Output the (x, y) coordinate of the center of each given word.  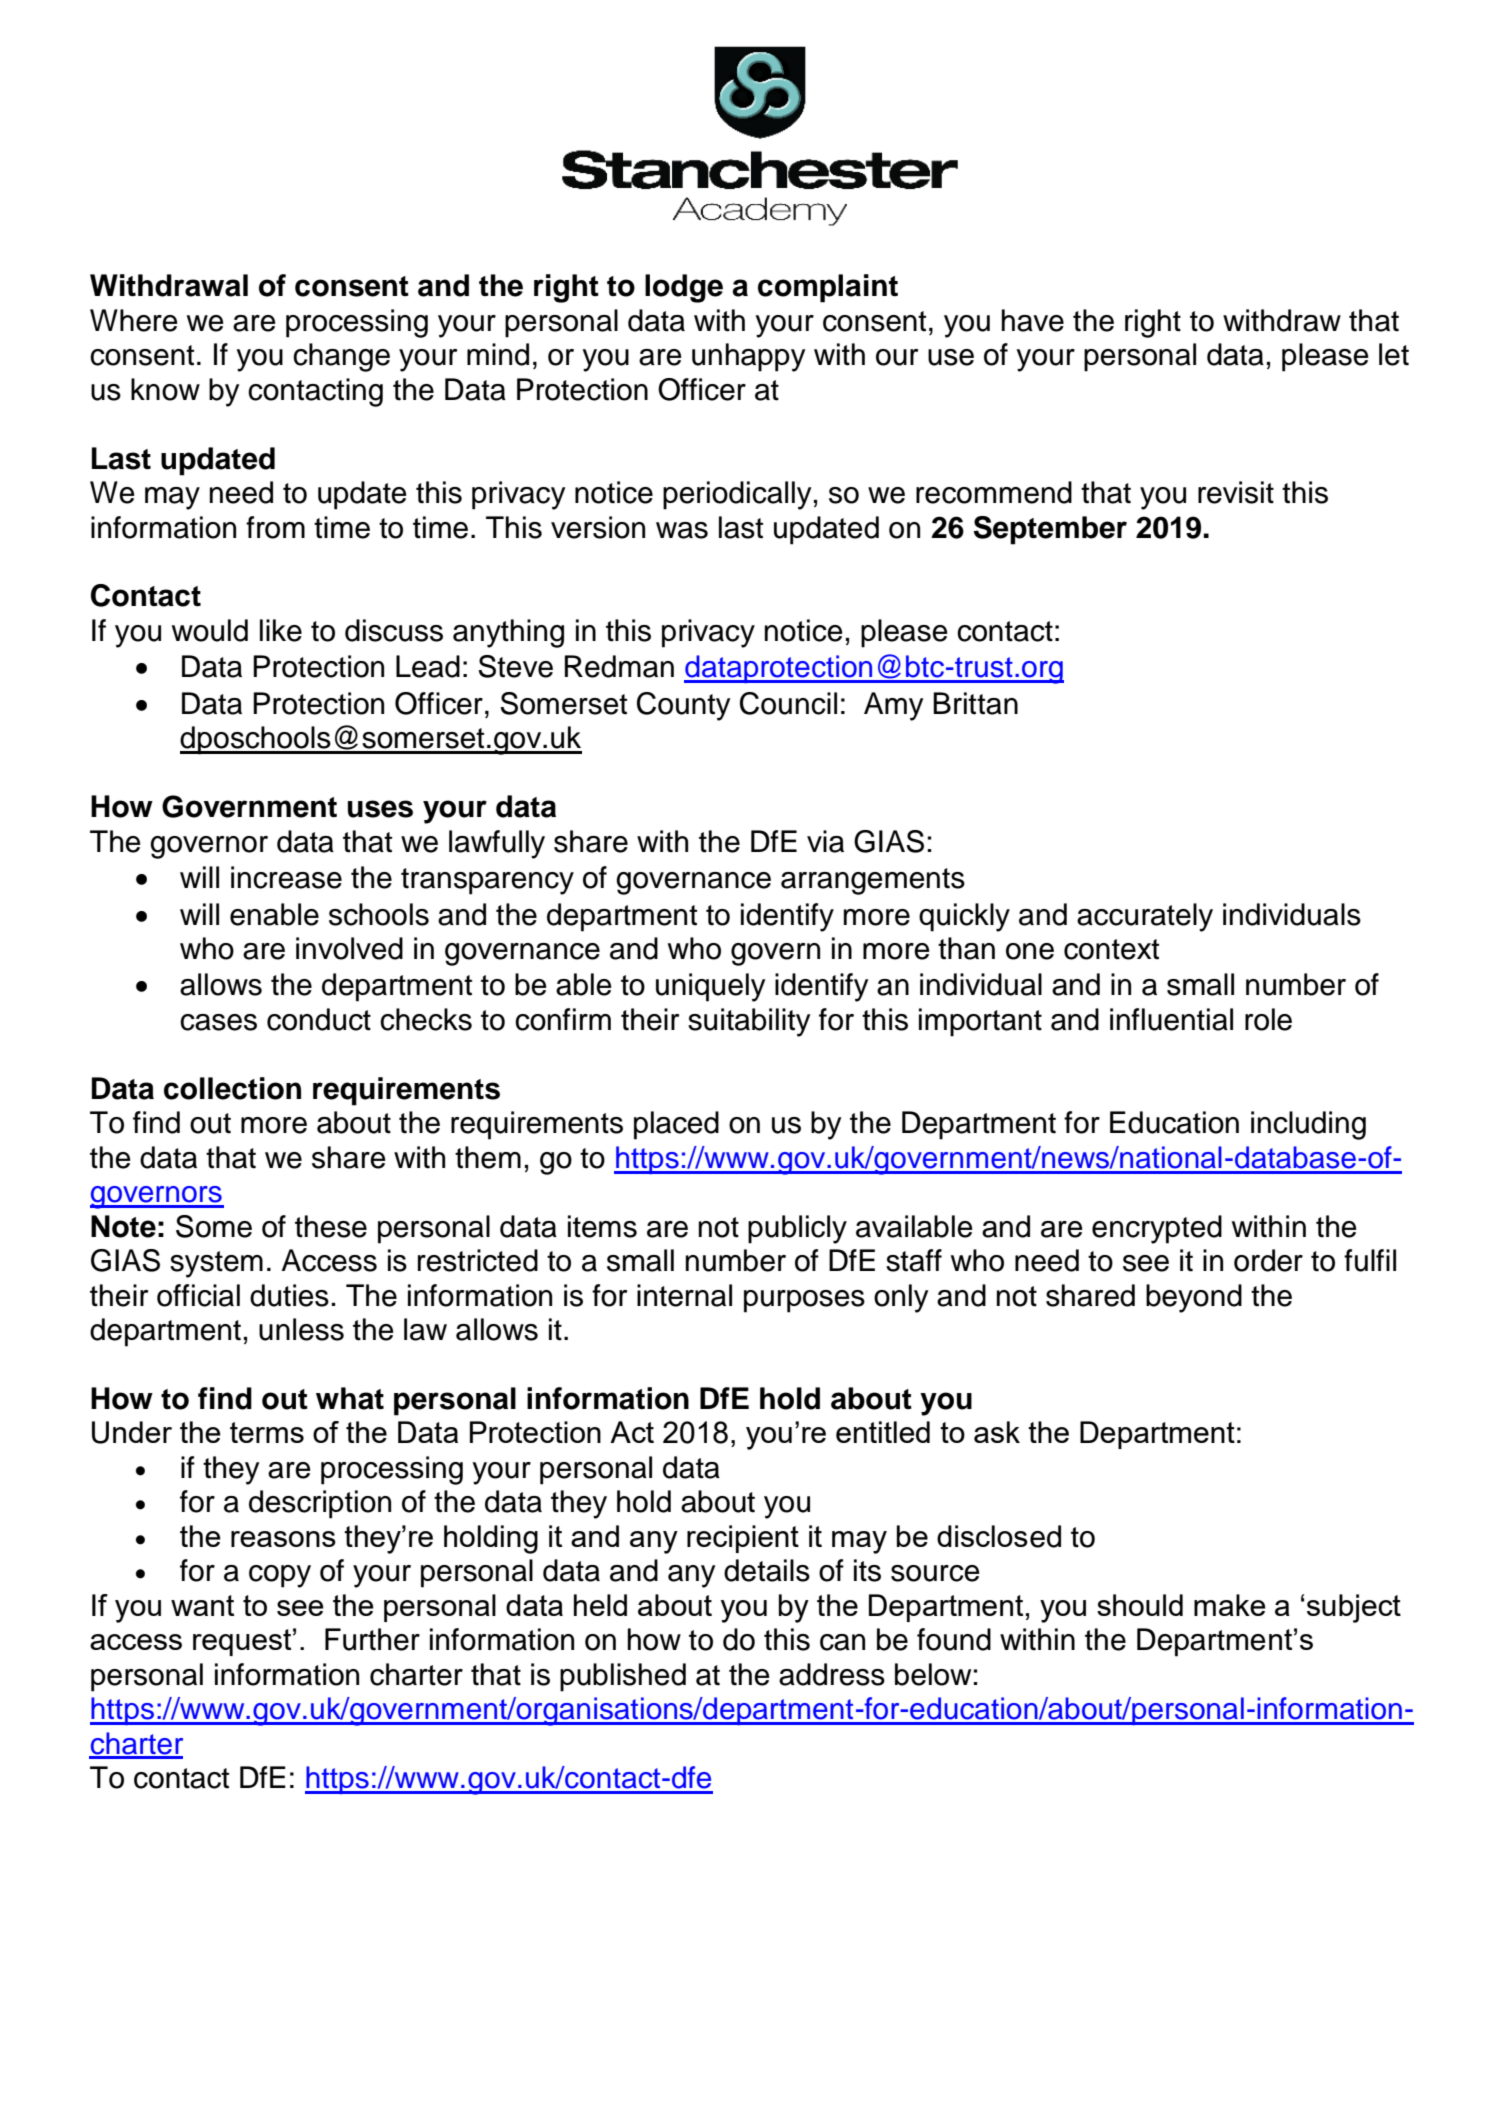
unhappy (748, 357)
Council (788, 703)
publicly (797, 1229)
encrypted (1157, 1229)
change (341, 357)
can (842, 1642)
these (331, 1226)
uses (380, 809)
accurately (1145, 917)
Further (372, 1639)
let (1394, 354)
